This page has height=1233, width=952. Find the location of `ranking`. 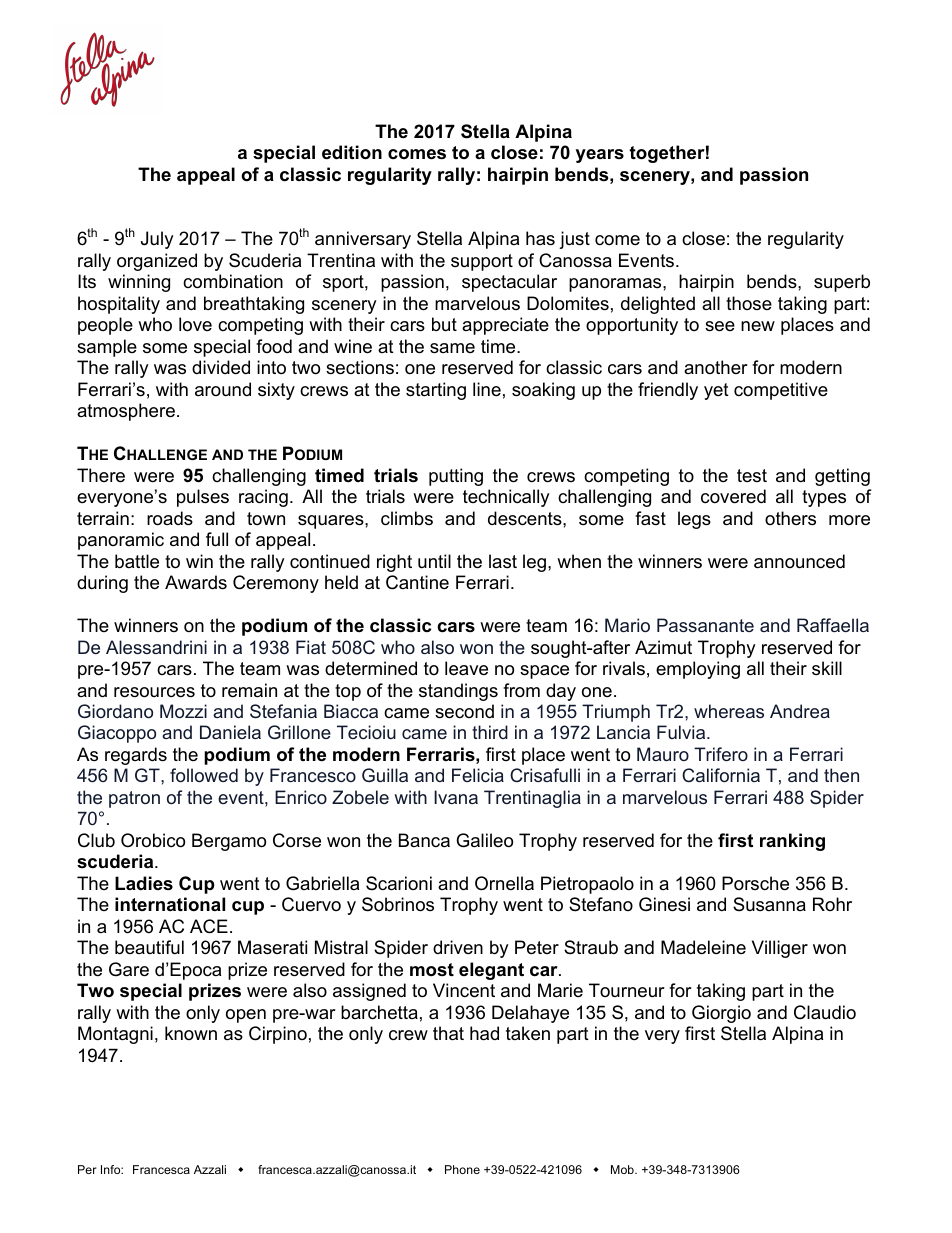

ranking is located at coordinates (792, 842).
